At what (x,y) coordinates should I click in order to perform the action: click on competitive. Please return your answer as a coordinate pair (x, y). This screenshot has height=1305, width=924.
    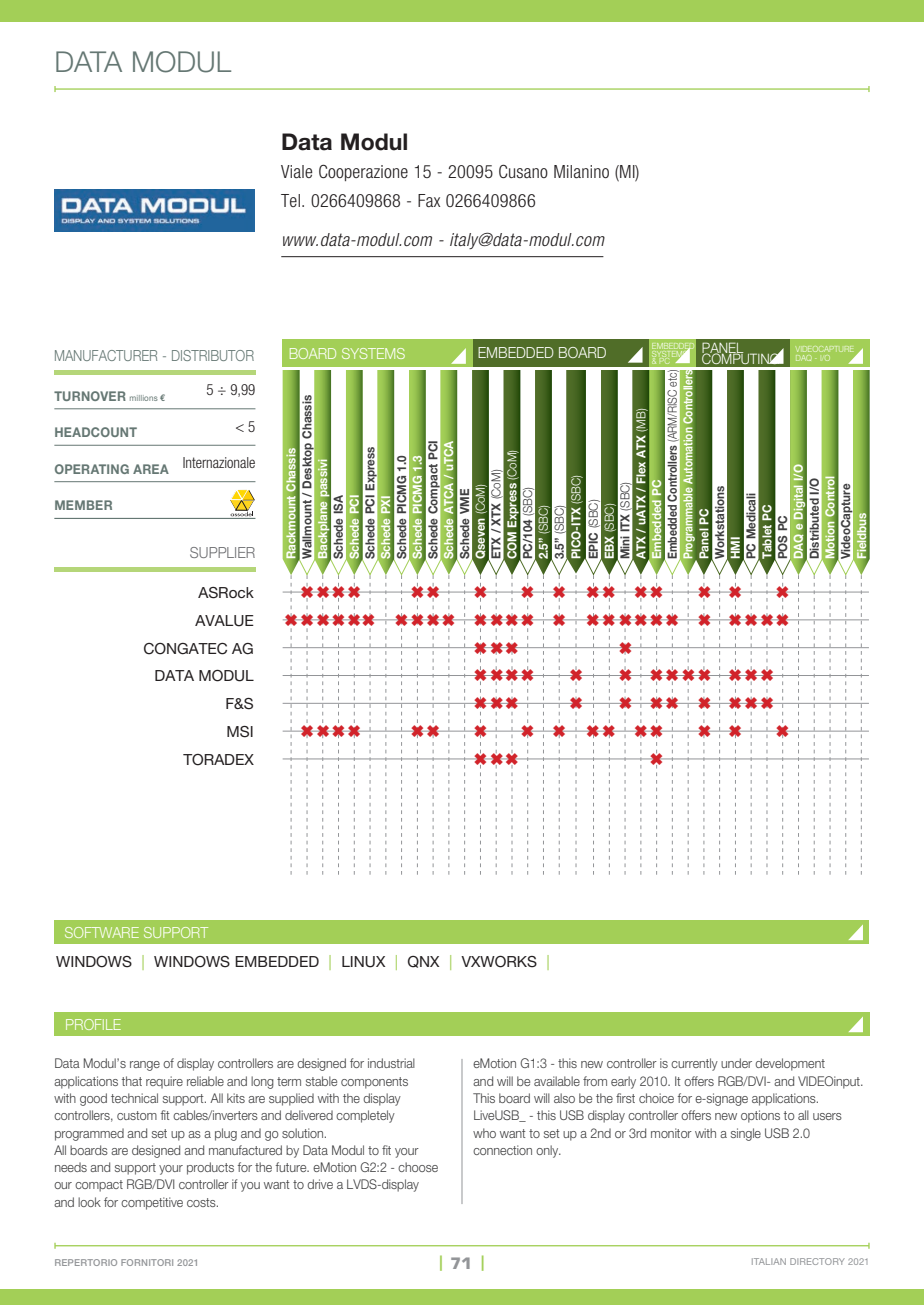
    Looking at the image, I should click on (152, 1203).
